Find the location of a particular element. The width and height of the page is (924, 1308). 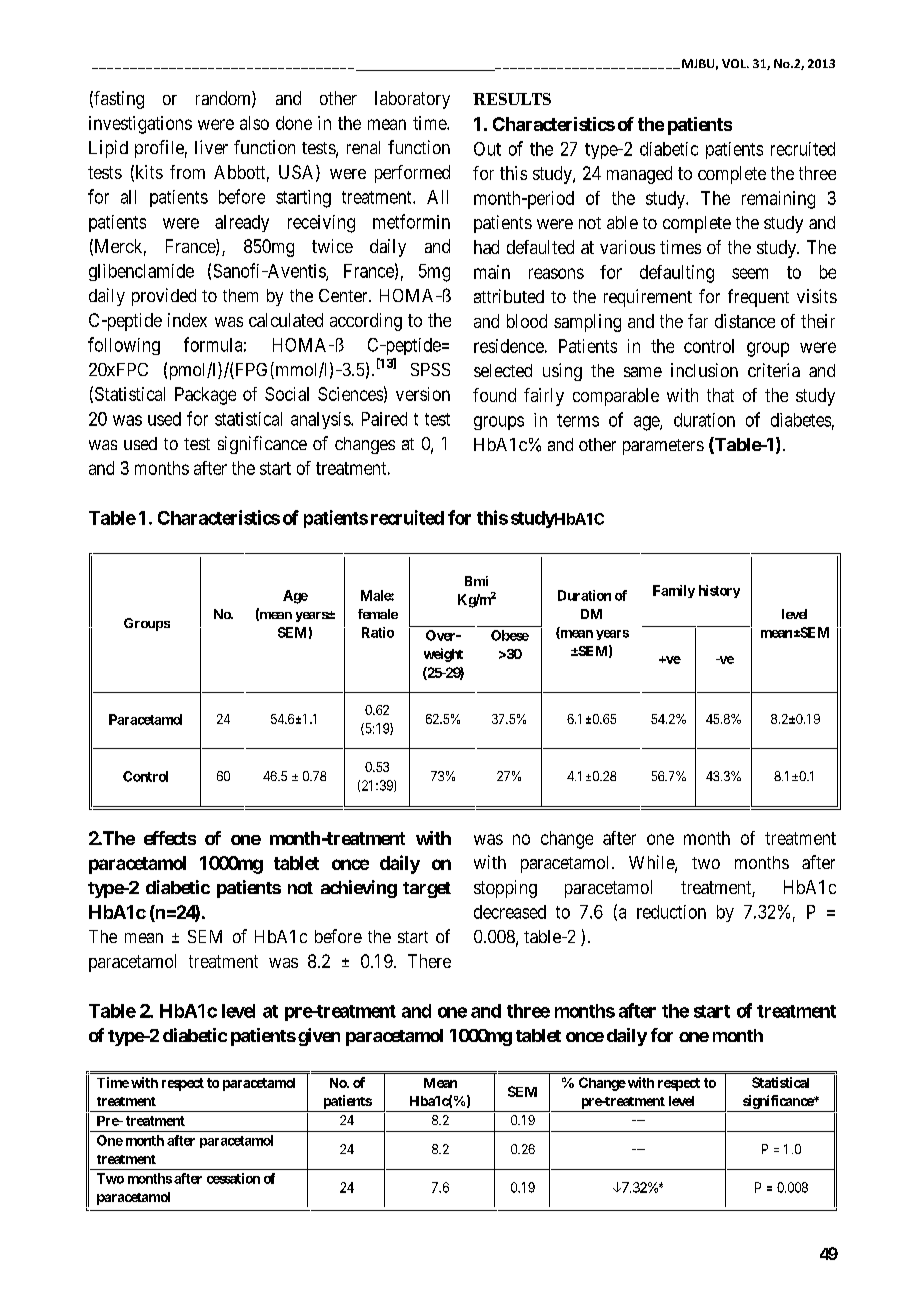

history is located at coordinates (719, 591).
